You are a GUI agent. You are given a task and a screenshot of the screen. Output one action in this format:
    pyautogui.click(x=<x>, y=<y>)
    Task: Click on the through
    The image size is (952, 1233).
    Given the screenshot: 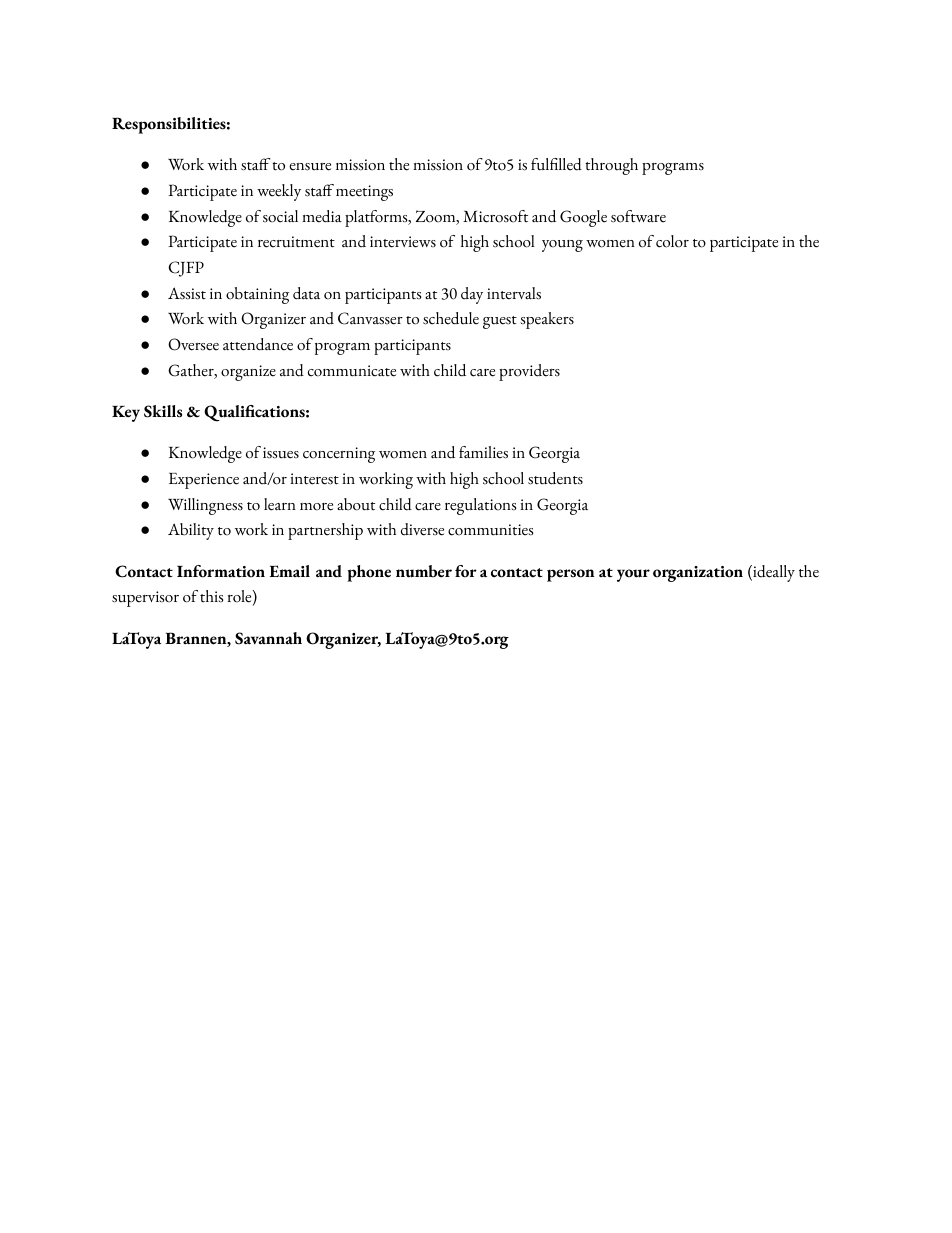 What is the action you would take?
    pyautogui.click(x=611, y=166)
